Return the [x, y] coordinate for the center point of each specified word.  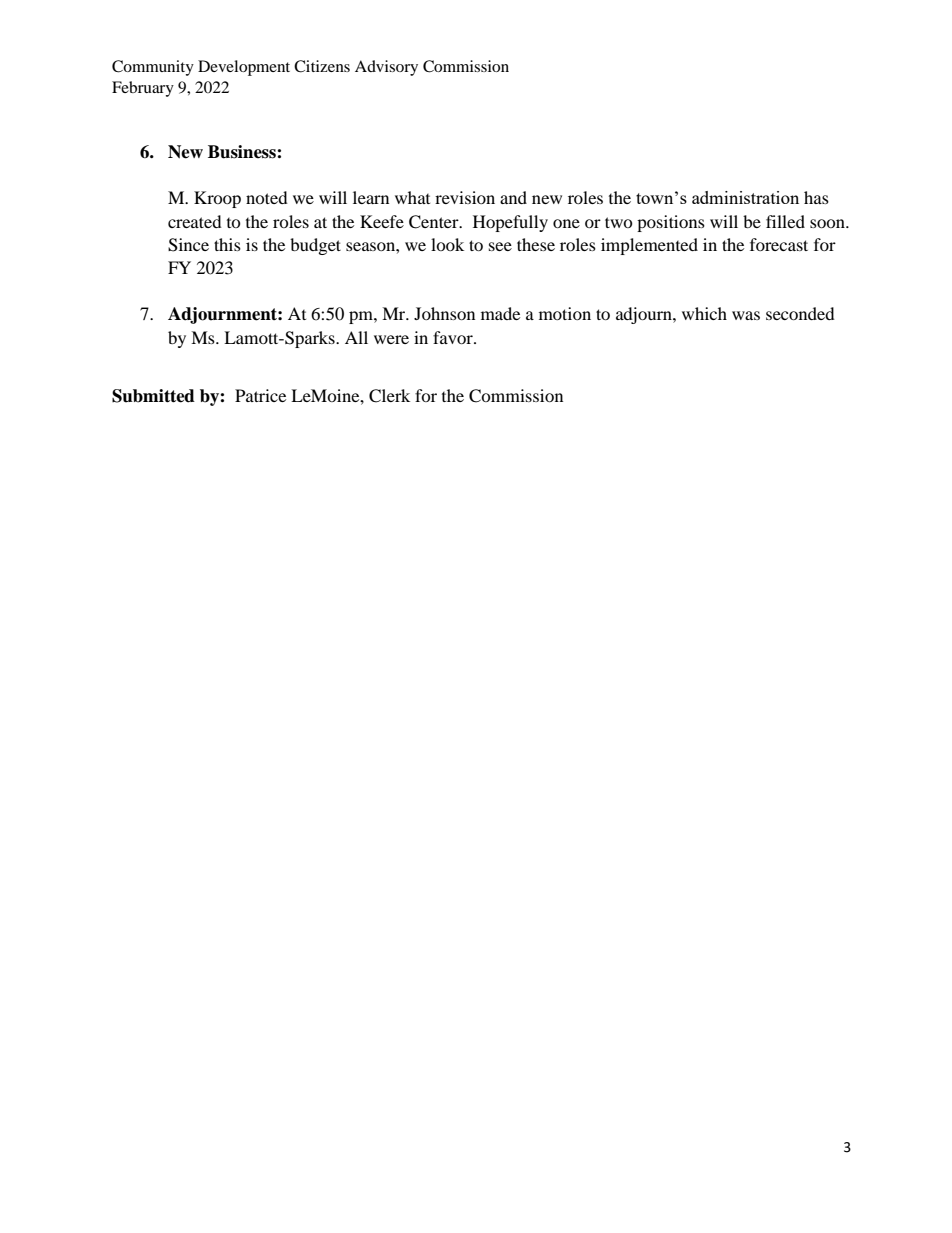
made [500, 313]
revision [465, 197]
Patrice [260, 395]
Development [244, 68]
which [704, 313]
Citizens [322, 66]
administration [745, 197]
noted [267, 197]
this [227, 244]
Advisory [386, 68]
